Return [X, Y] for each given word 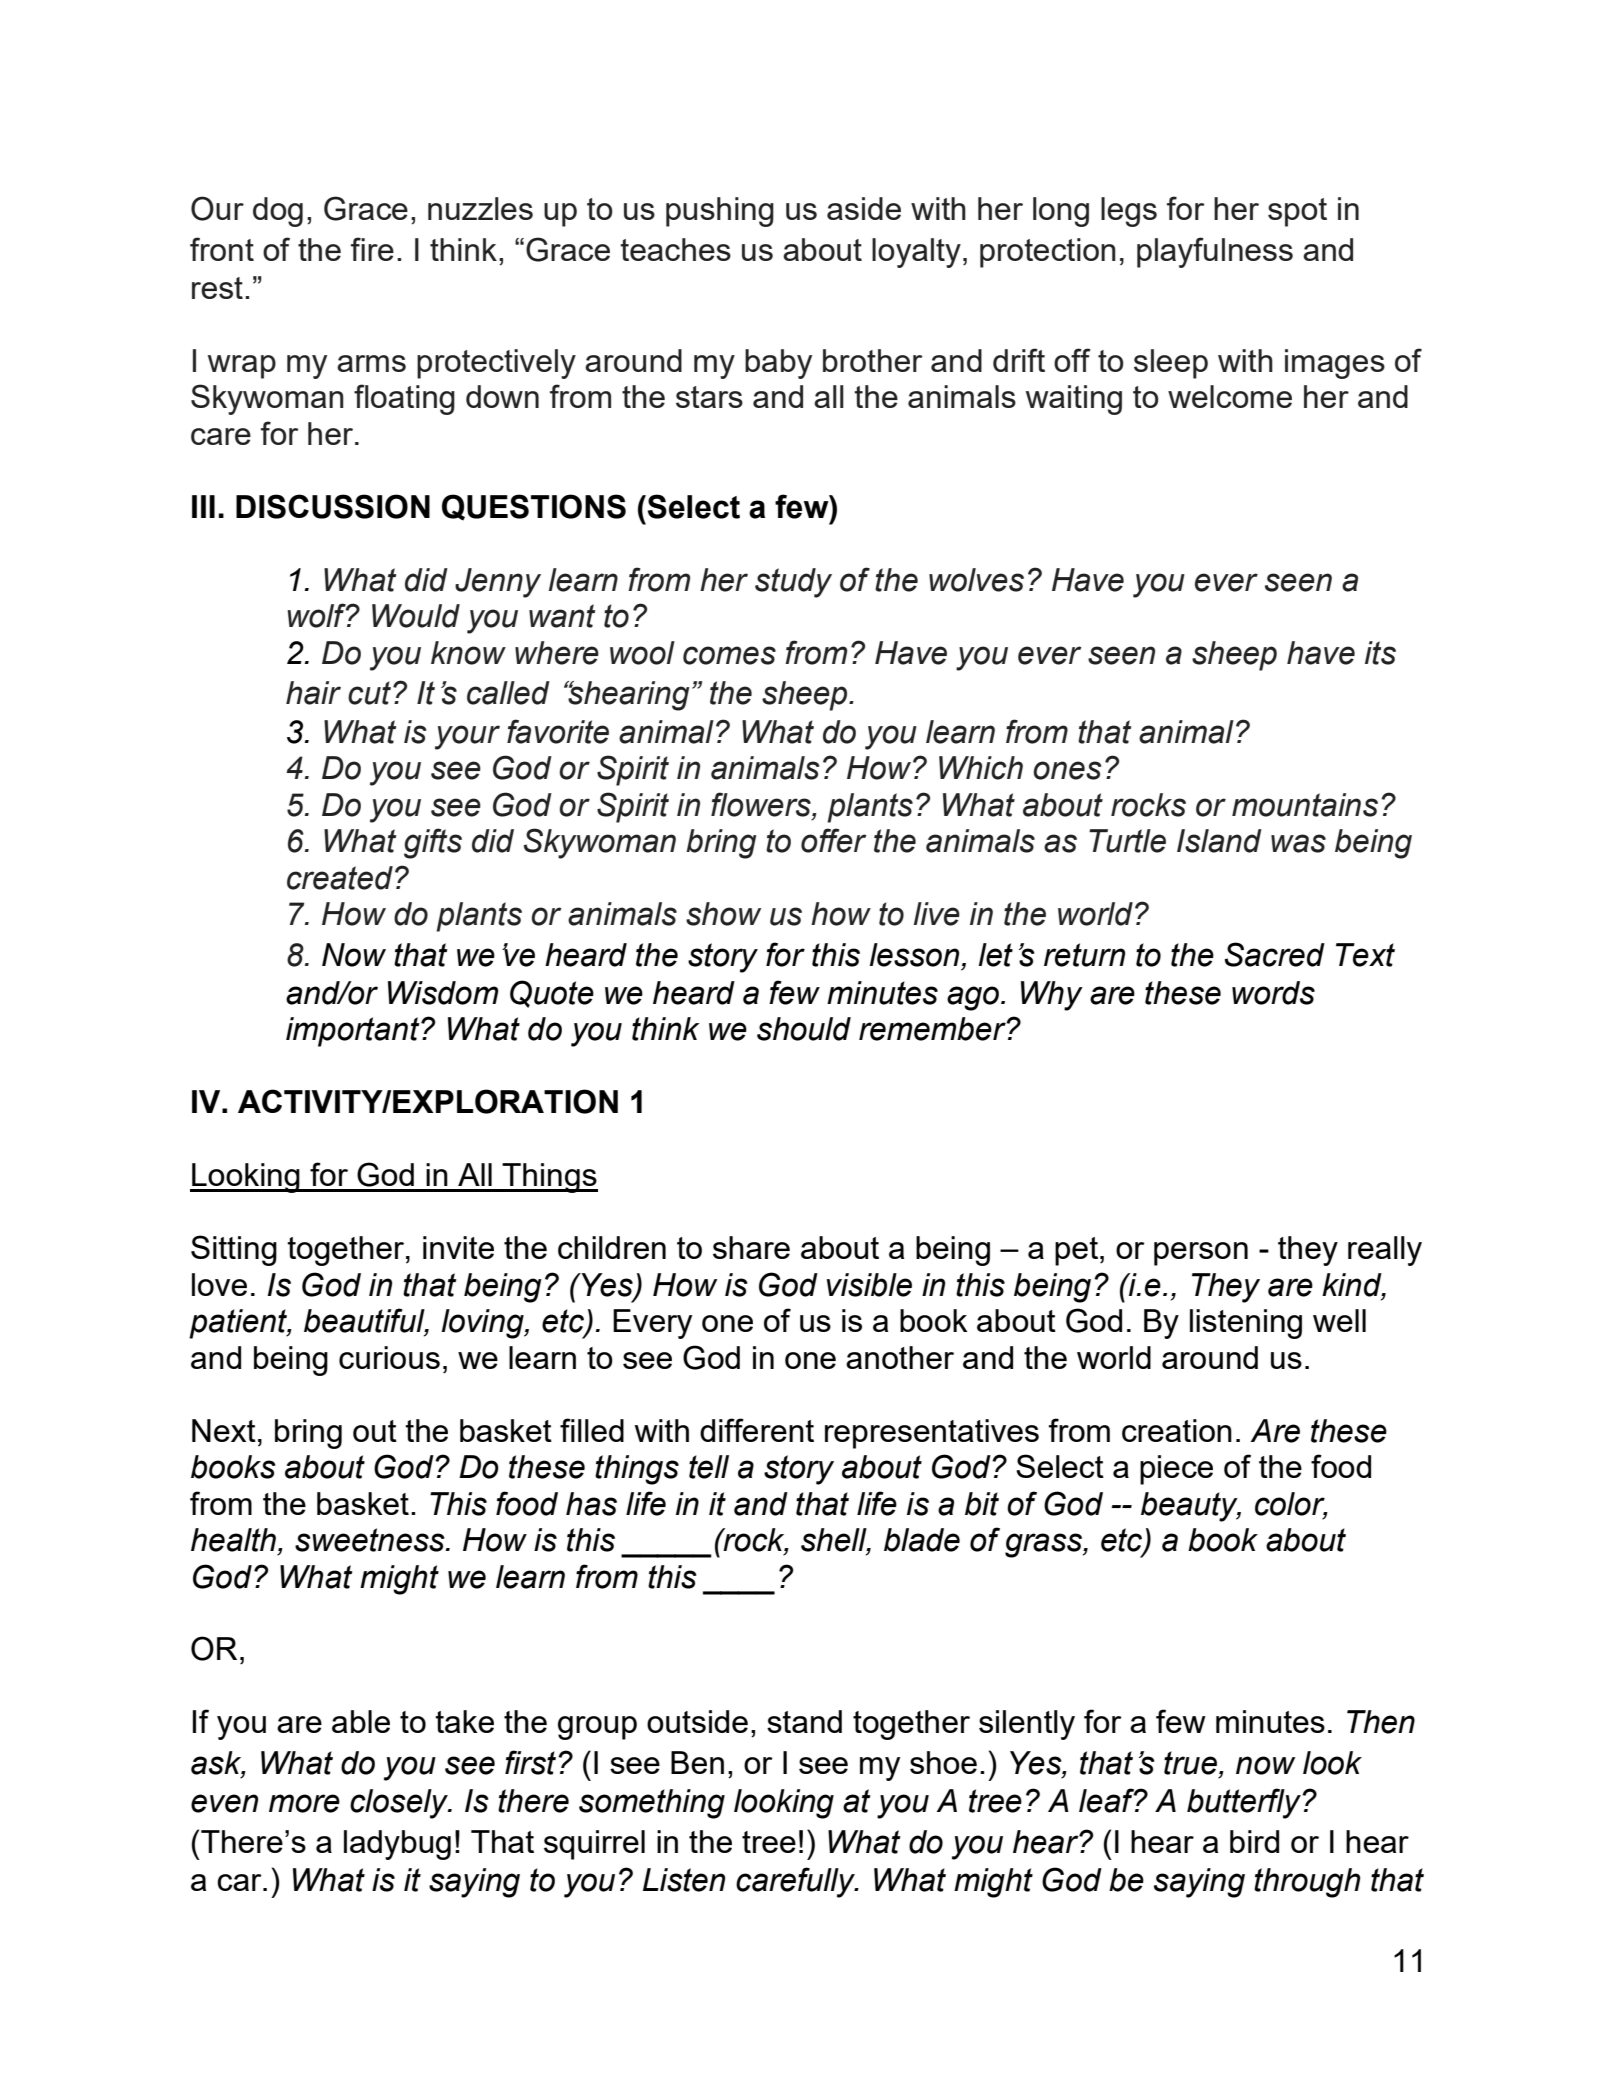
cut [369, 693]
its [1380, 653]
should [804, 1029]
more [304, 1803]
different [757, 1430]
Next [224, 1430]
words [1273, 993]
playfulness [1215, 252]
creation [1177, 1430]
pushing [720, 212]
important [354, 1032]
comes [729, 655]
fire [372, 249]
